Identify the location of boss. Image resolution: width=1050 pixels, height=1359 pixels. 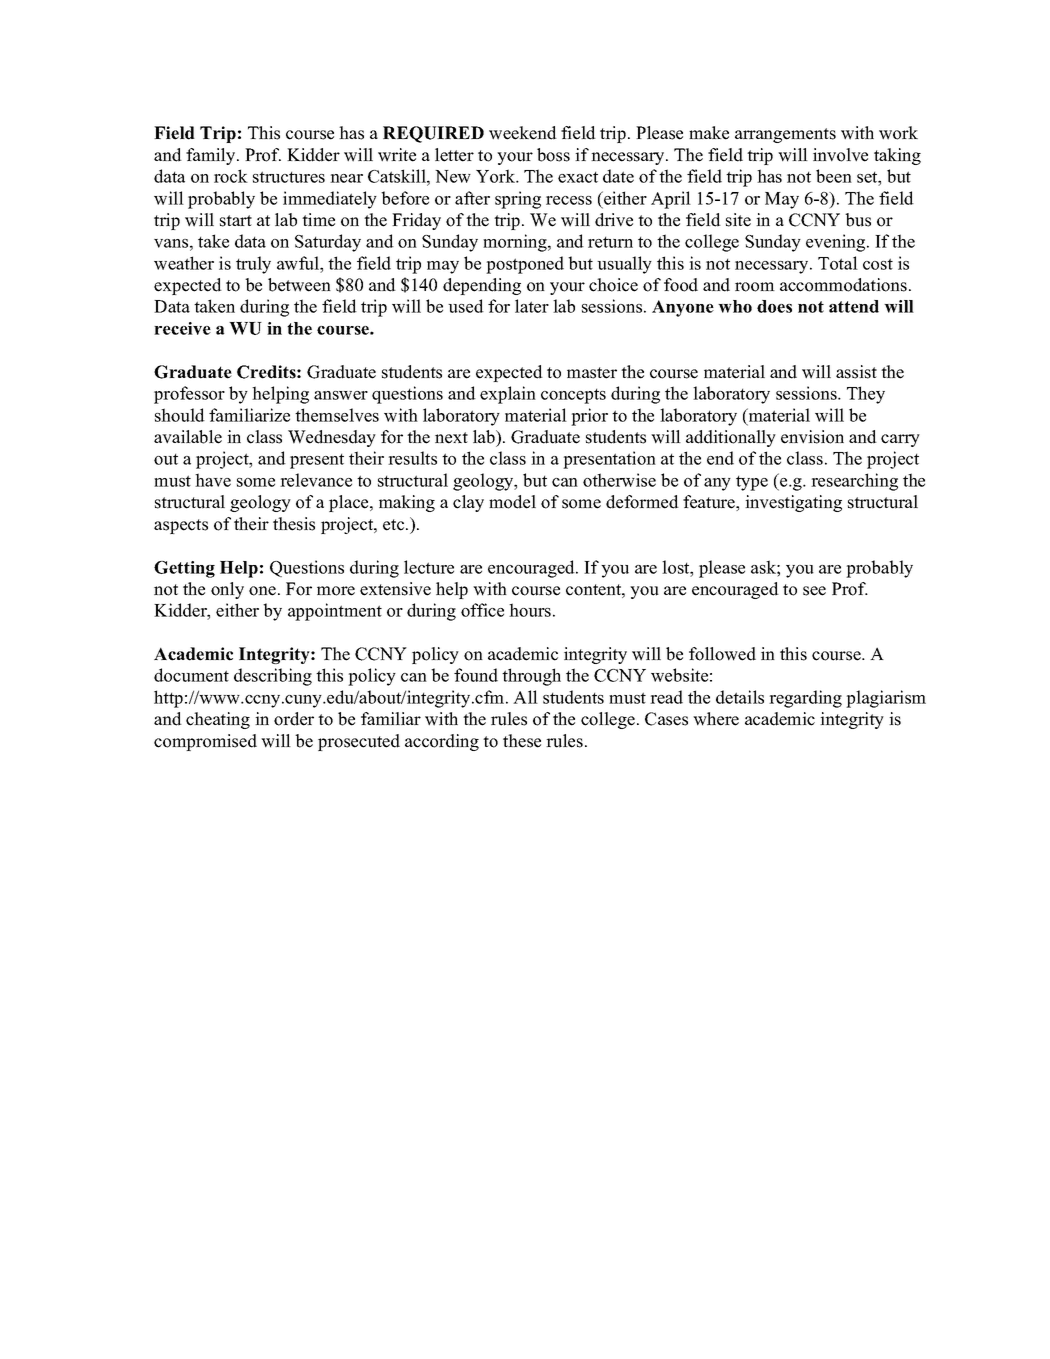
(553, 155).
